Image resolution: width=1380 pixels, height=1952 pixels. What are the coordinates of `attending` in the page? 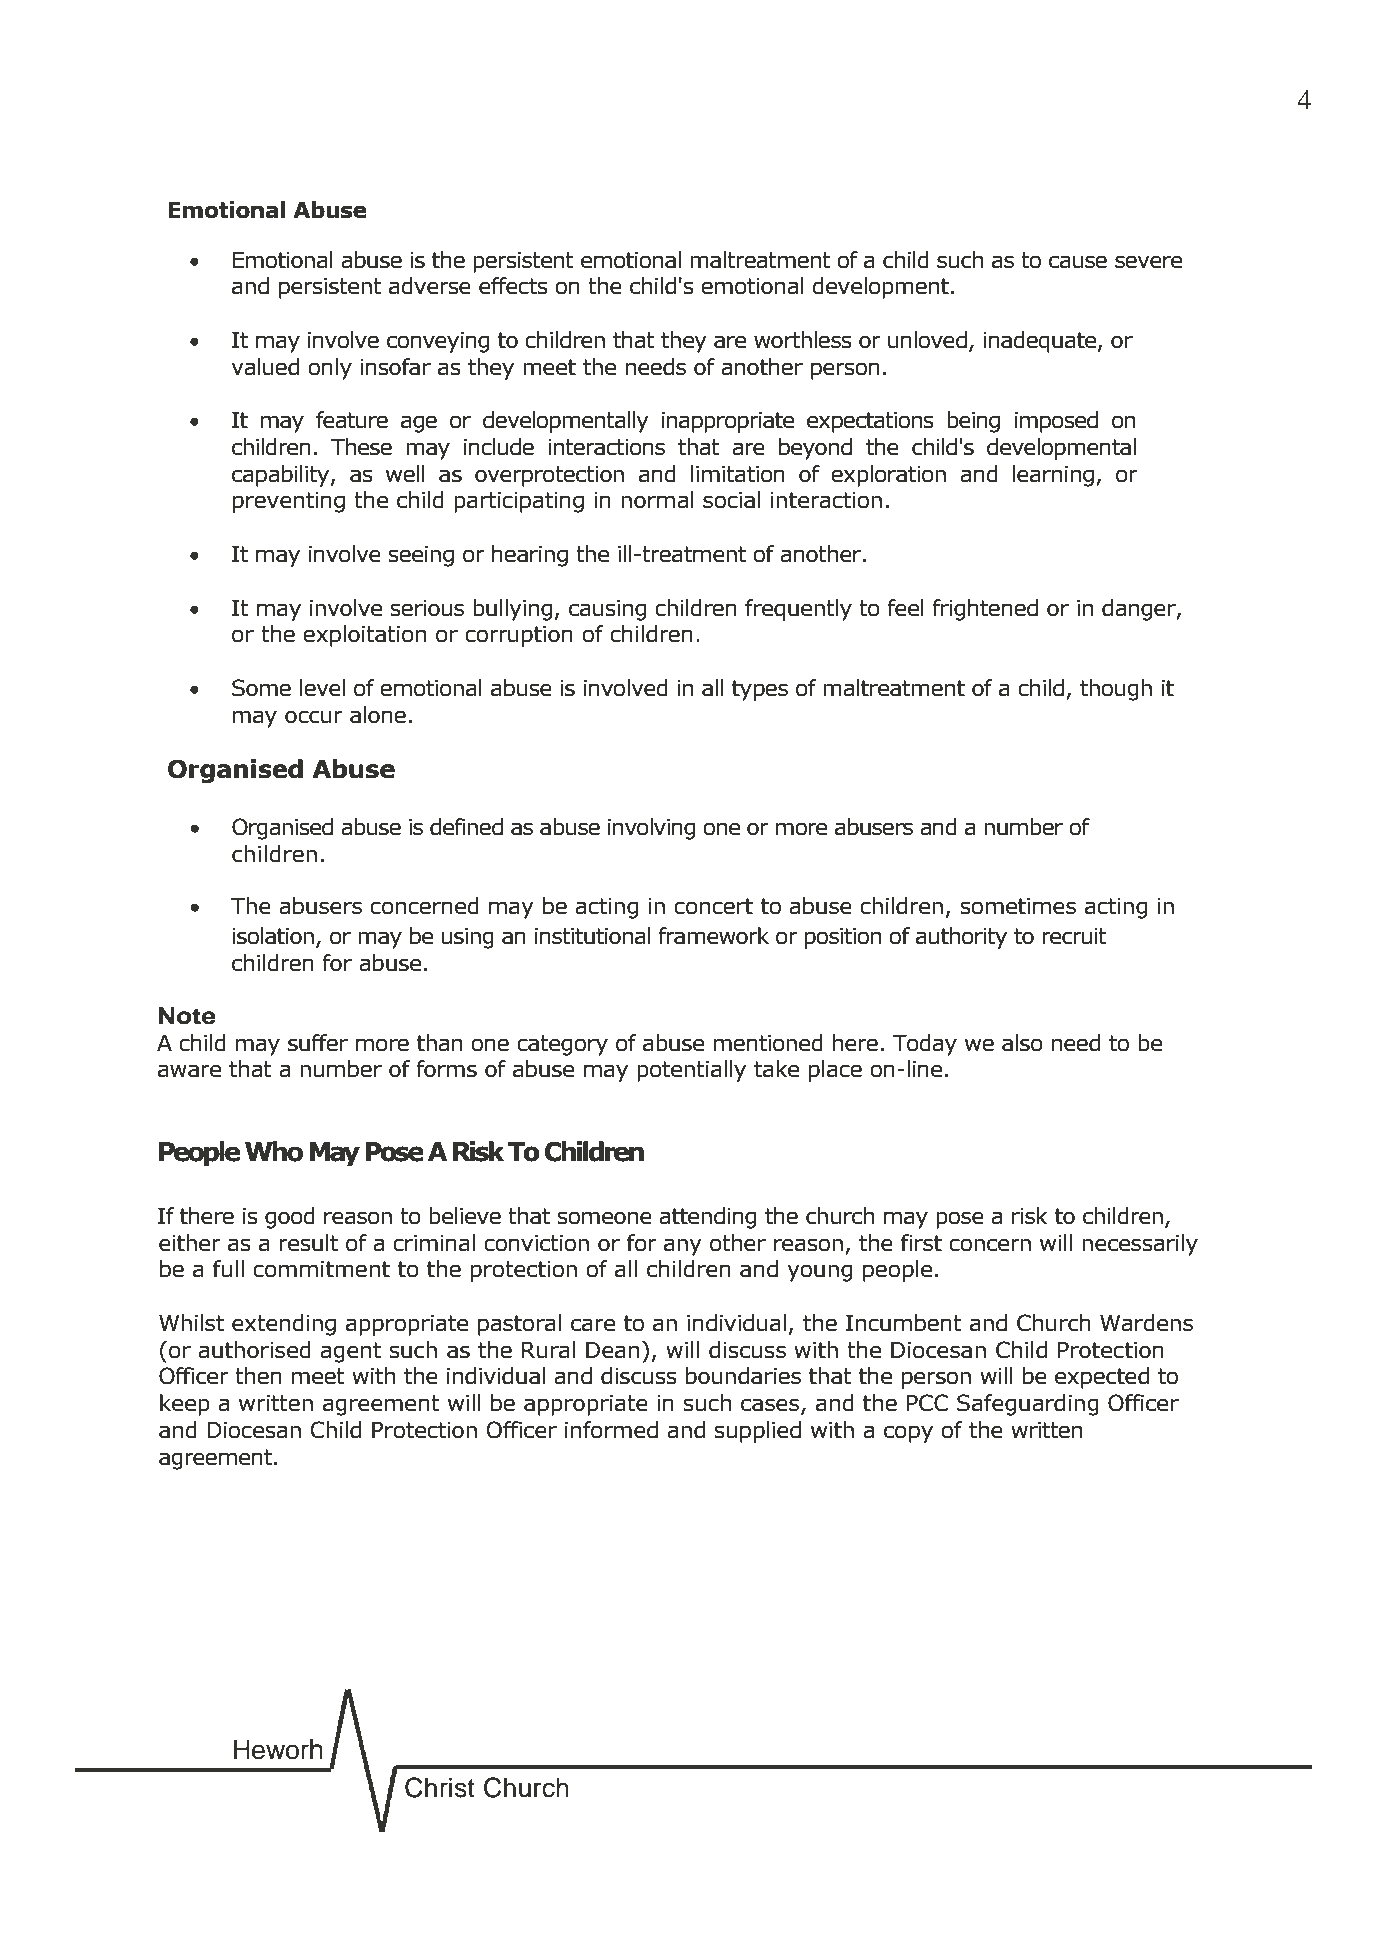 It's located at (707, 1218).
